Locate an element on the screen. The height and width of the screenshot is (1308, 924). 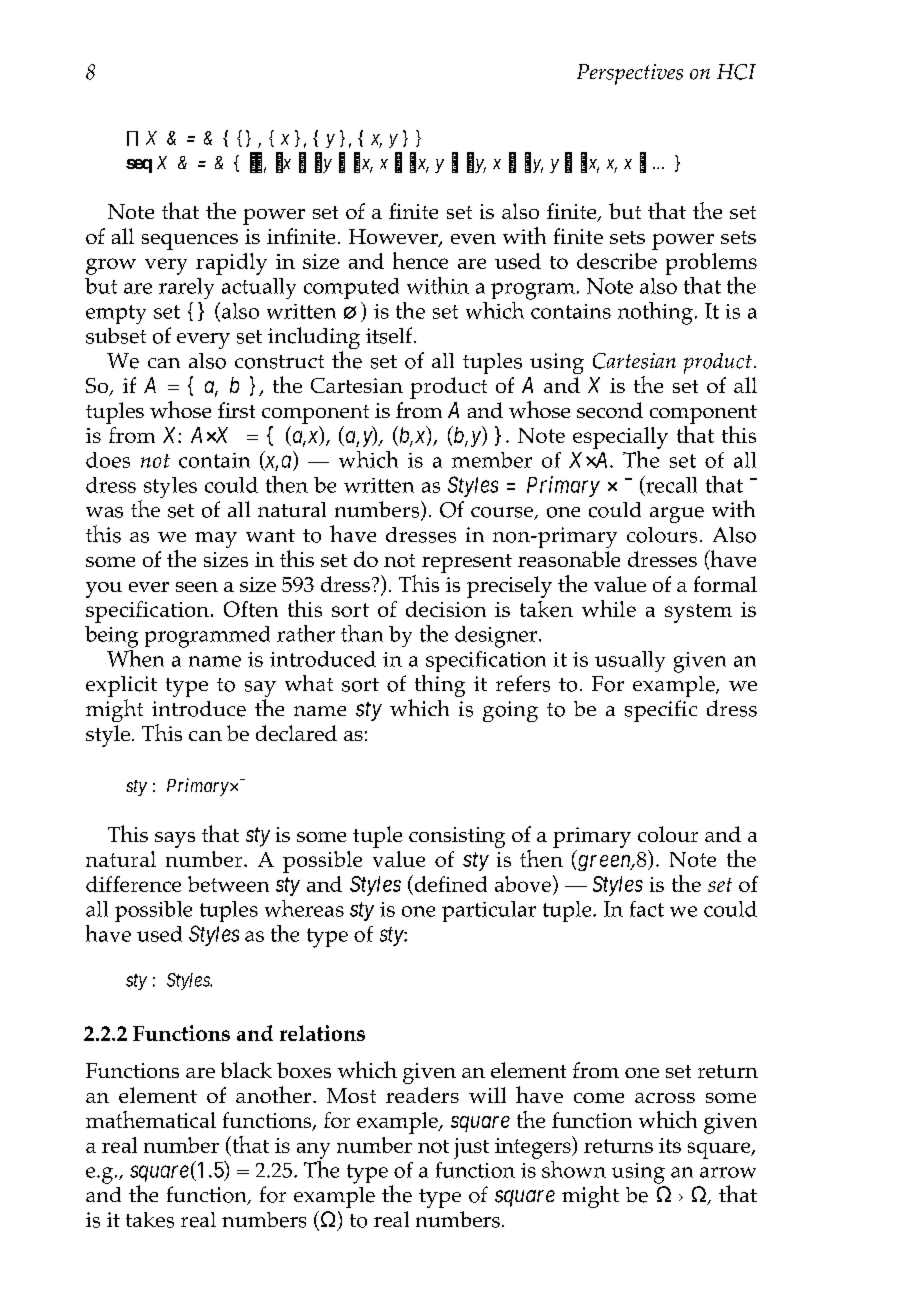
sequences is located at coordinates (190, 242).
